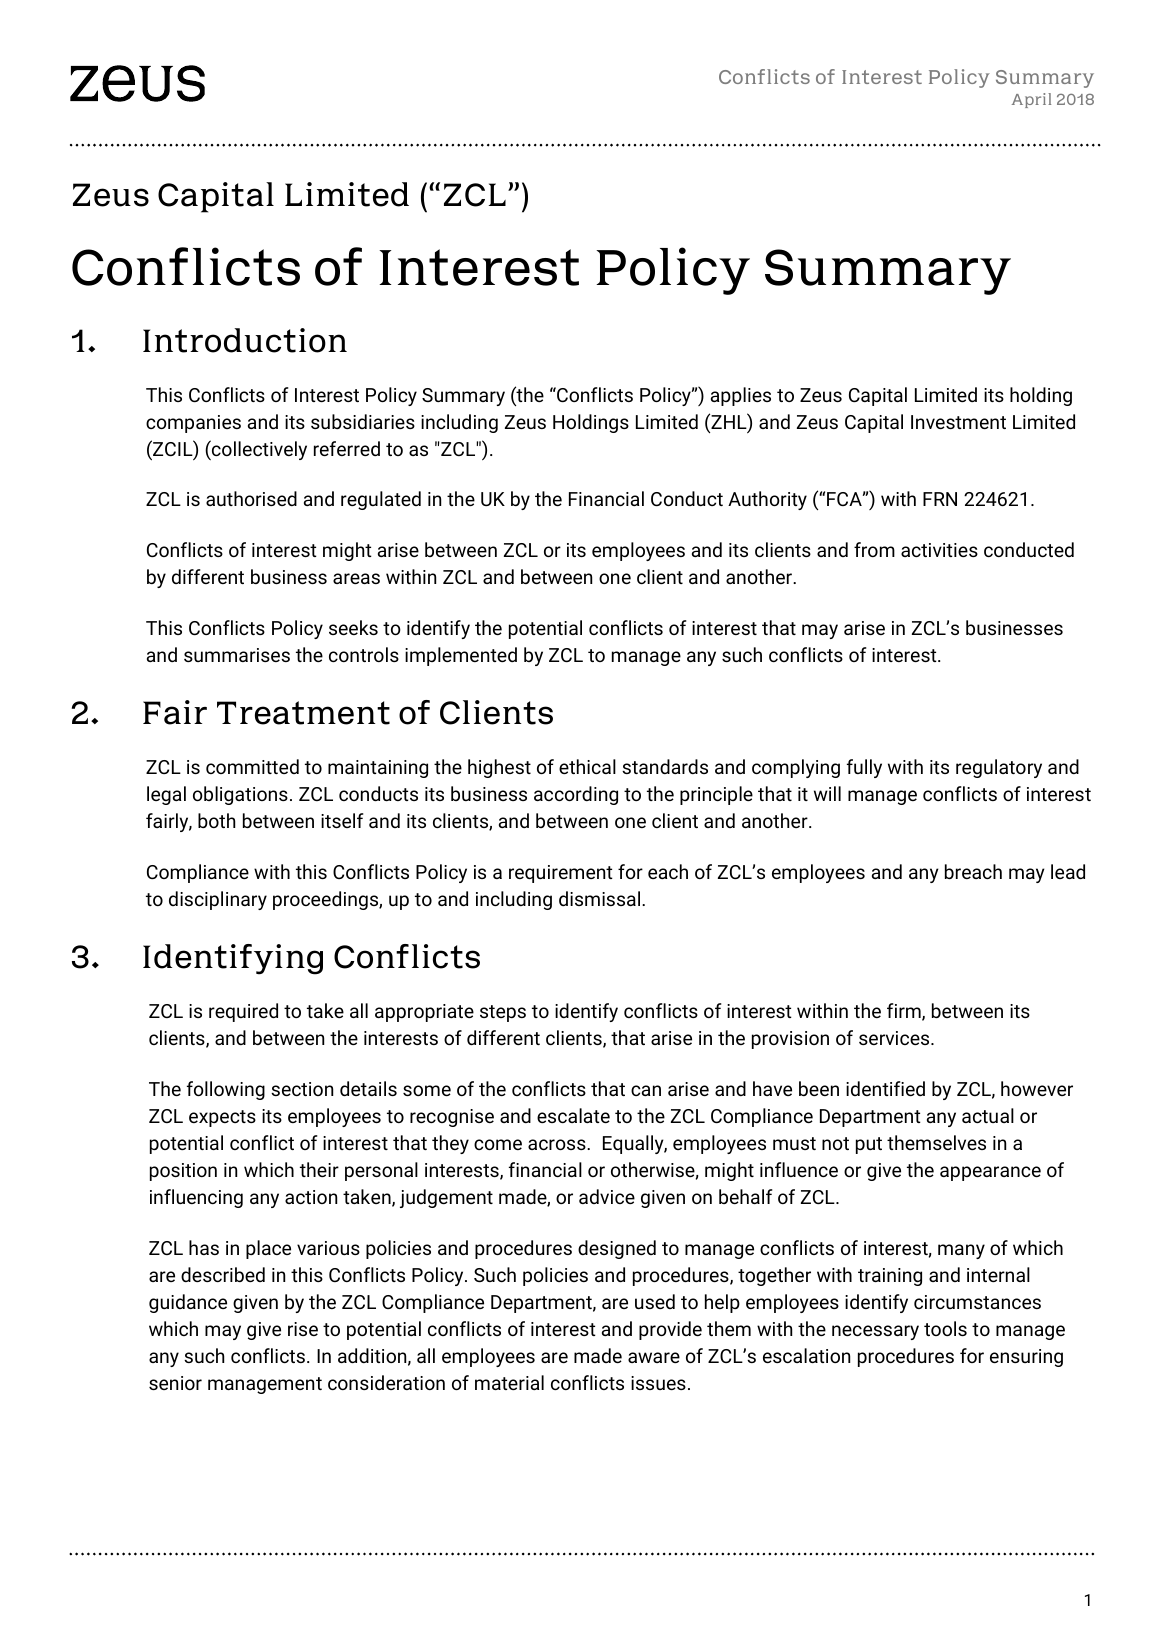 This image has height=1647, width=1165. What do you see at coordinates (302, 1089) in the image?
I see `section` at bounding box center [302, 1089].
